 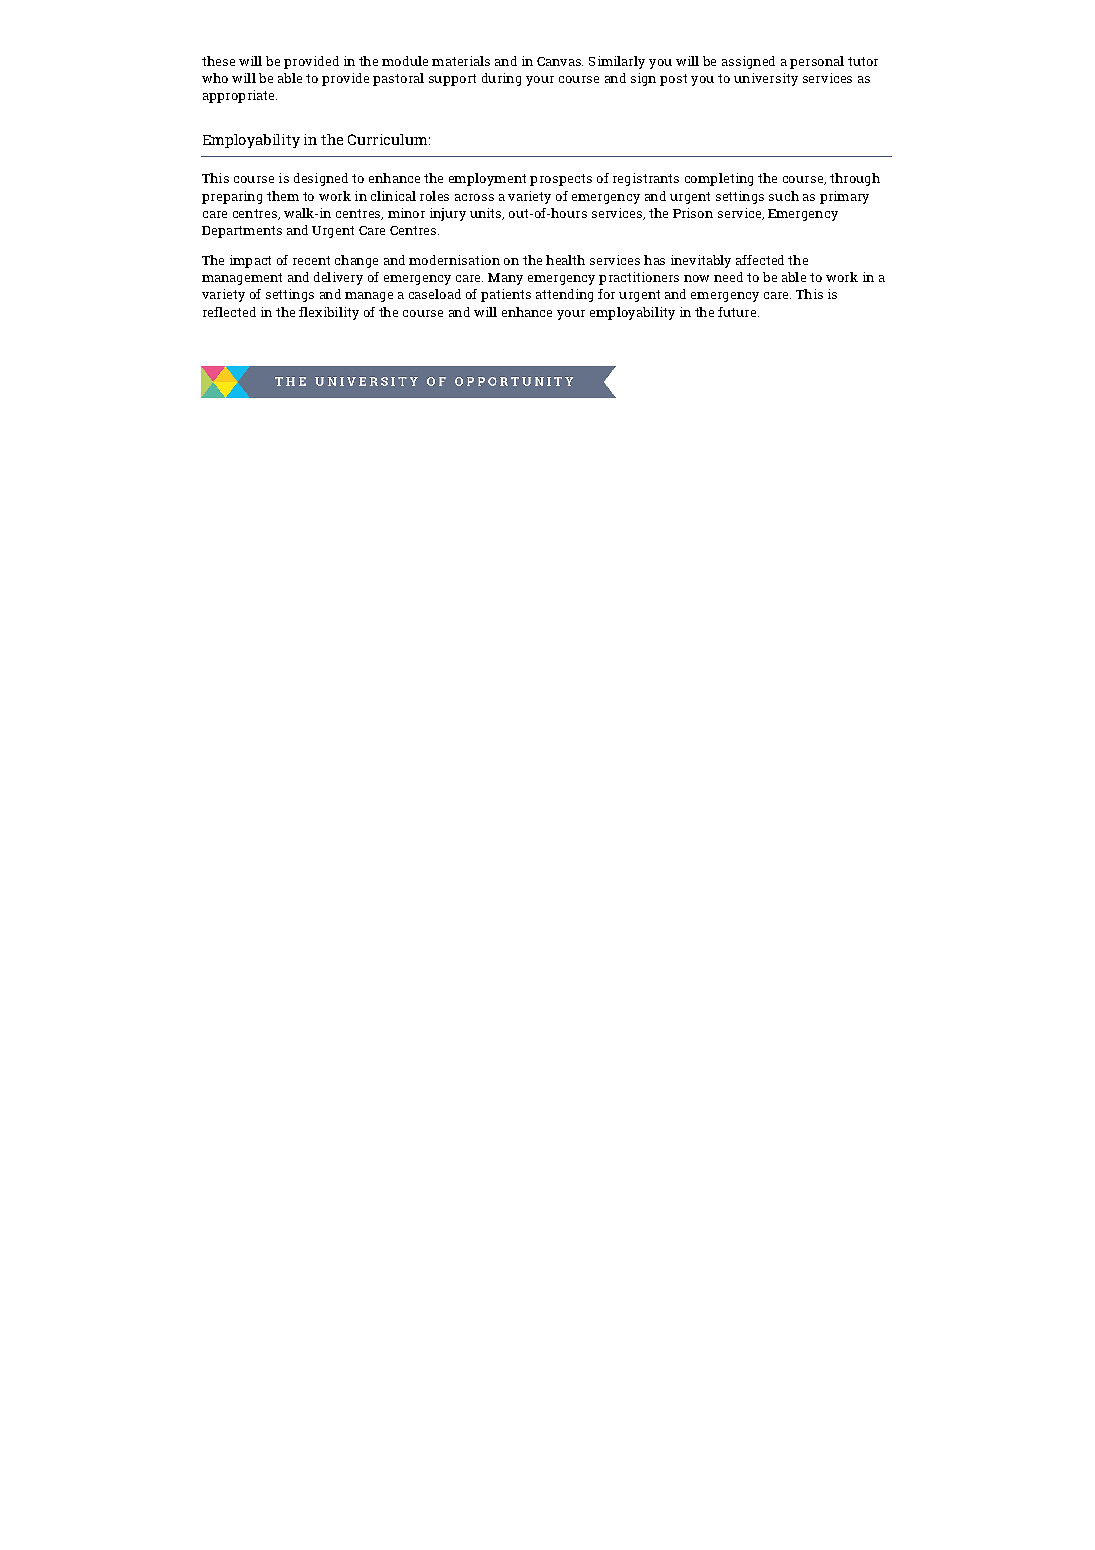 What do you see at coordinates (487, 214) in the document?
I see `units` at bounding box center [487, 214].
